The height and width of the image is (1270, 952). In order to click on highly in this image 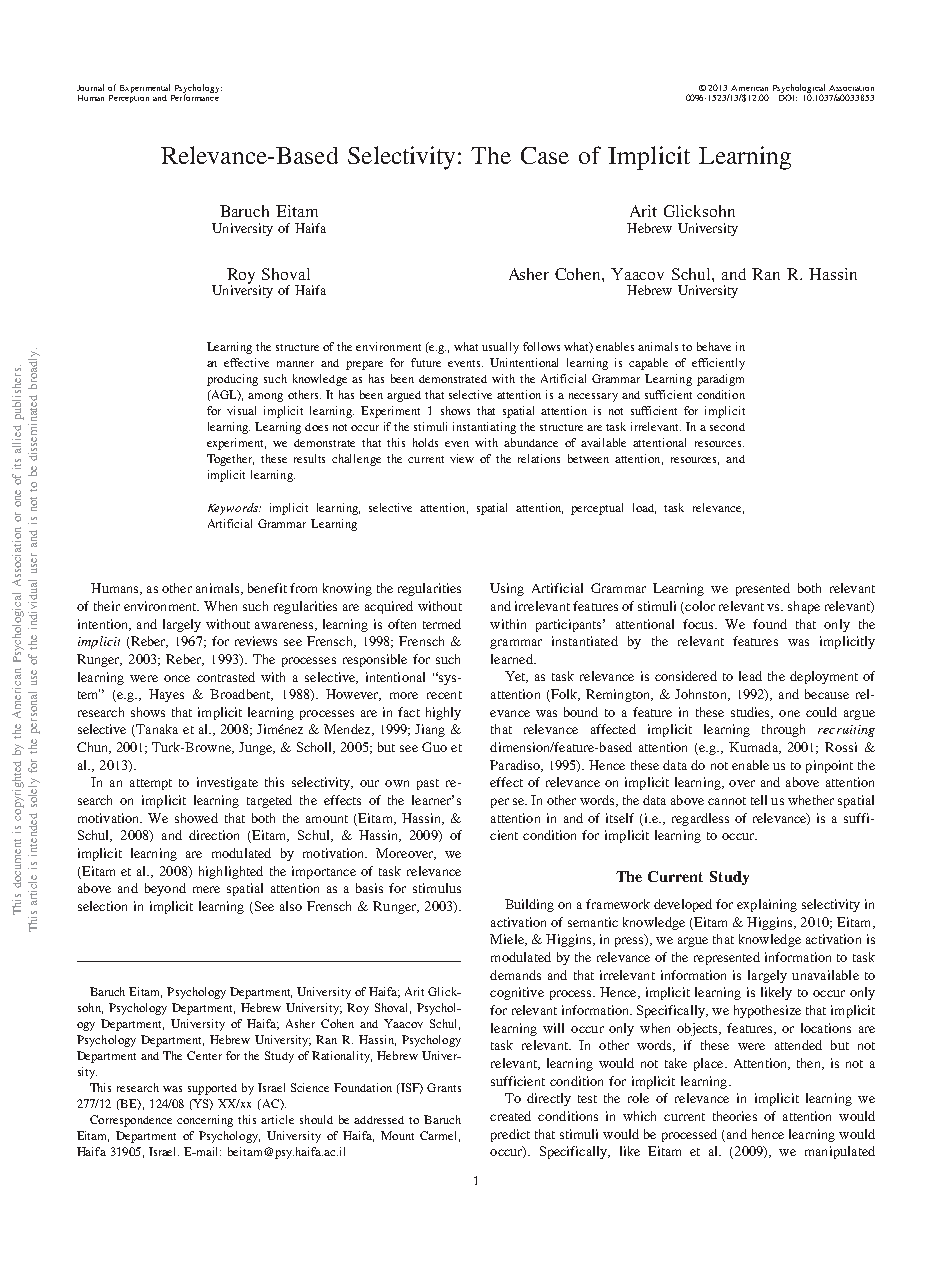, I will do `click(443, 713)`.
